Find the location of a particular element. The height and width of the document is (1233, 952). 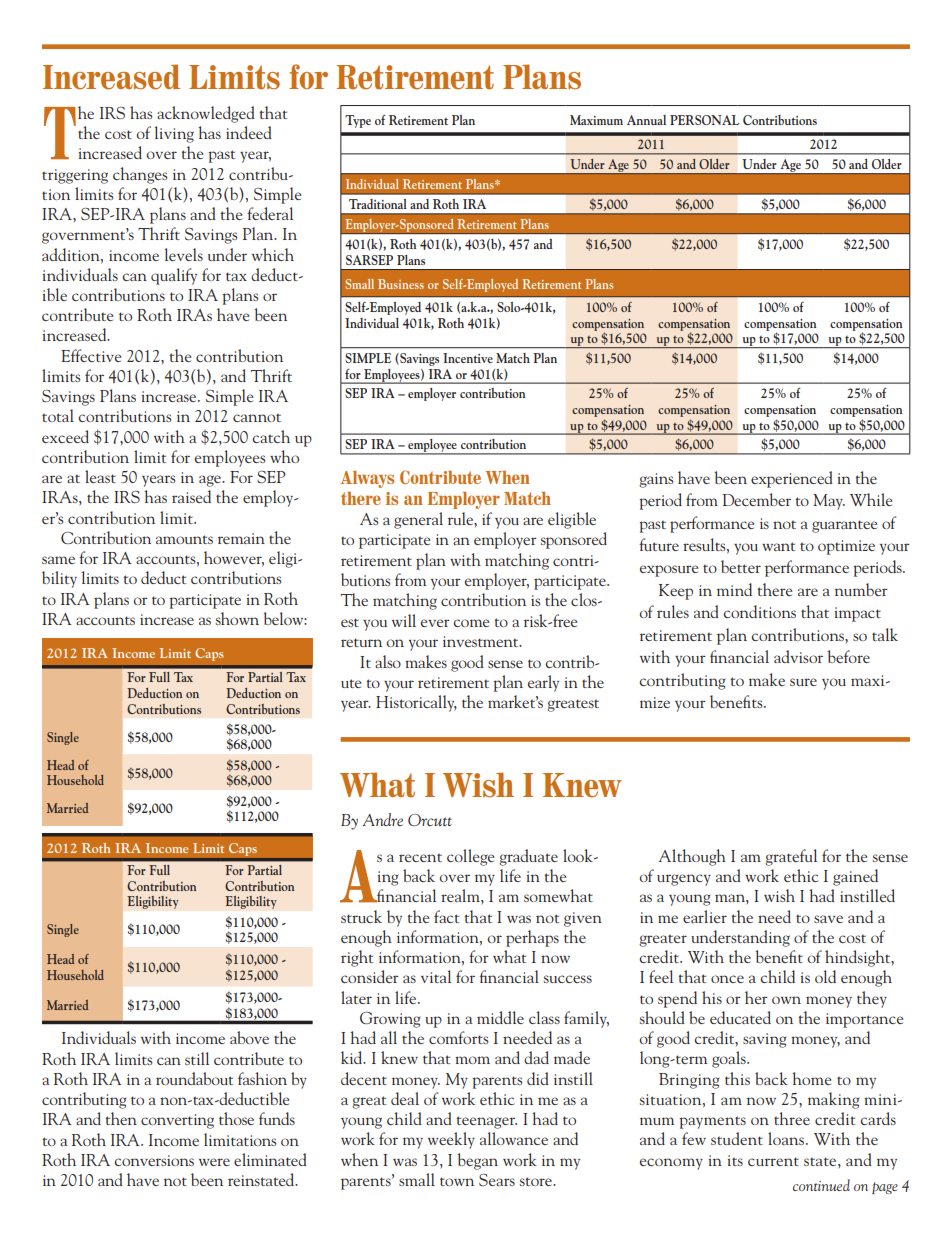

grateful is located at coordinates (791, 857).
